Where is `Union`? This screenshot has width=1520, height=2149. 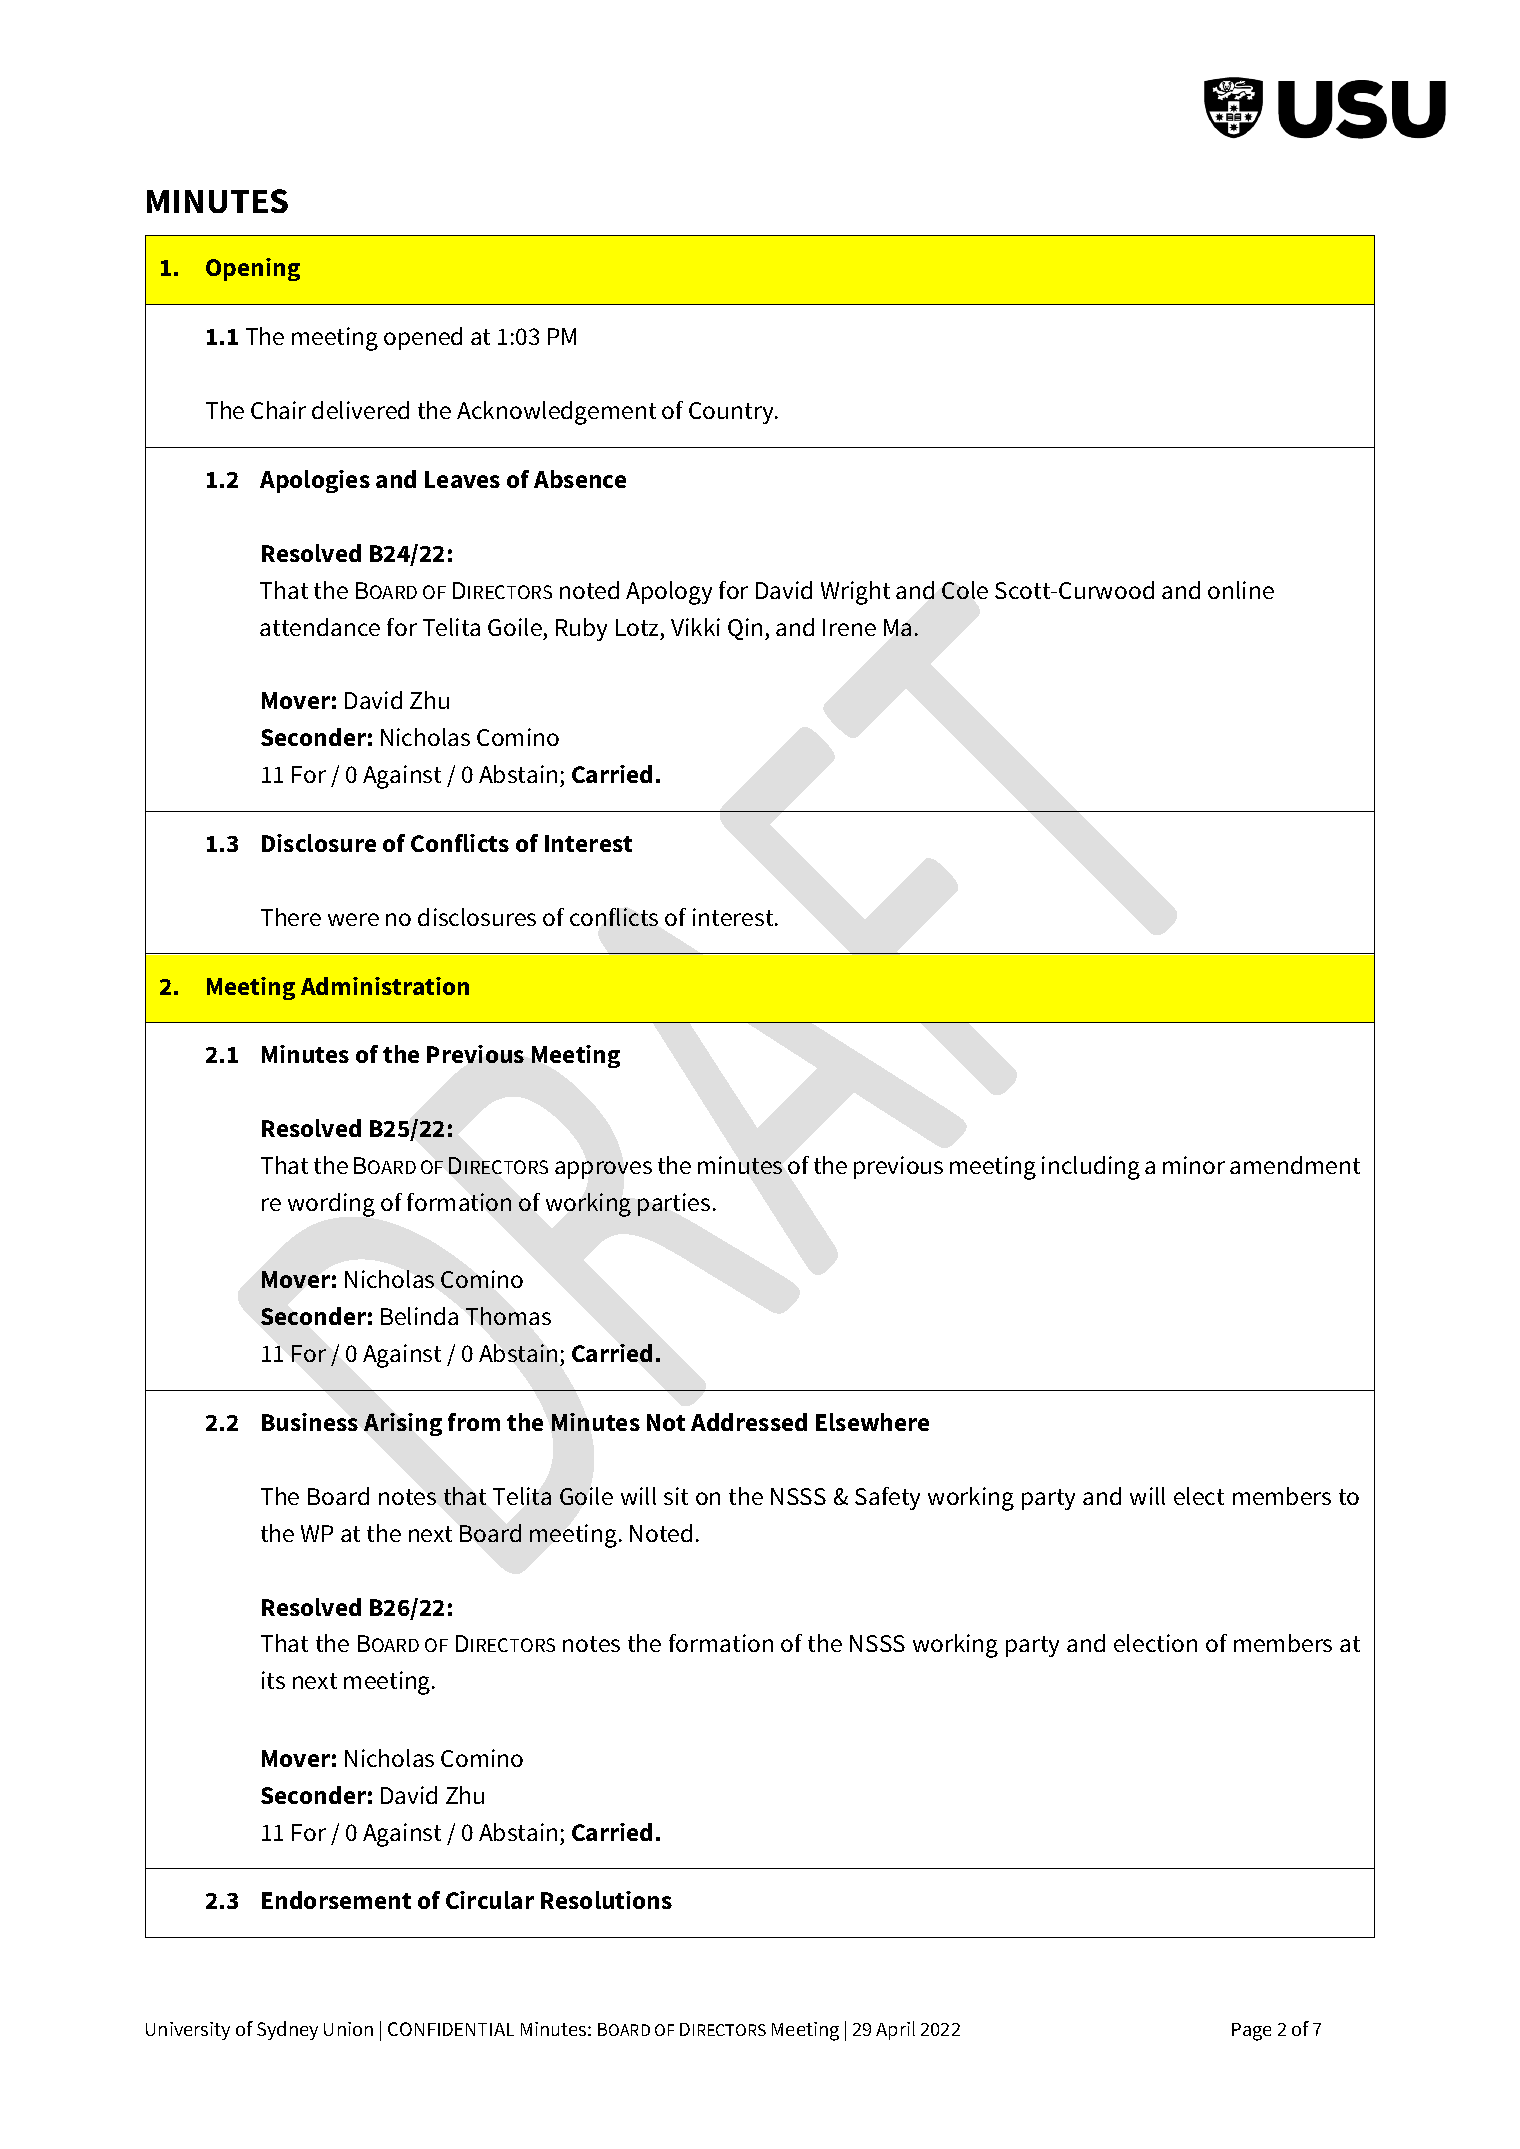
Union is located at coordinates (348, 2029).
